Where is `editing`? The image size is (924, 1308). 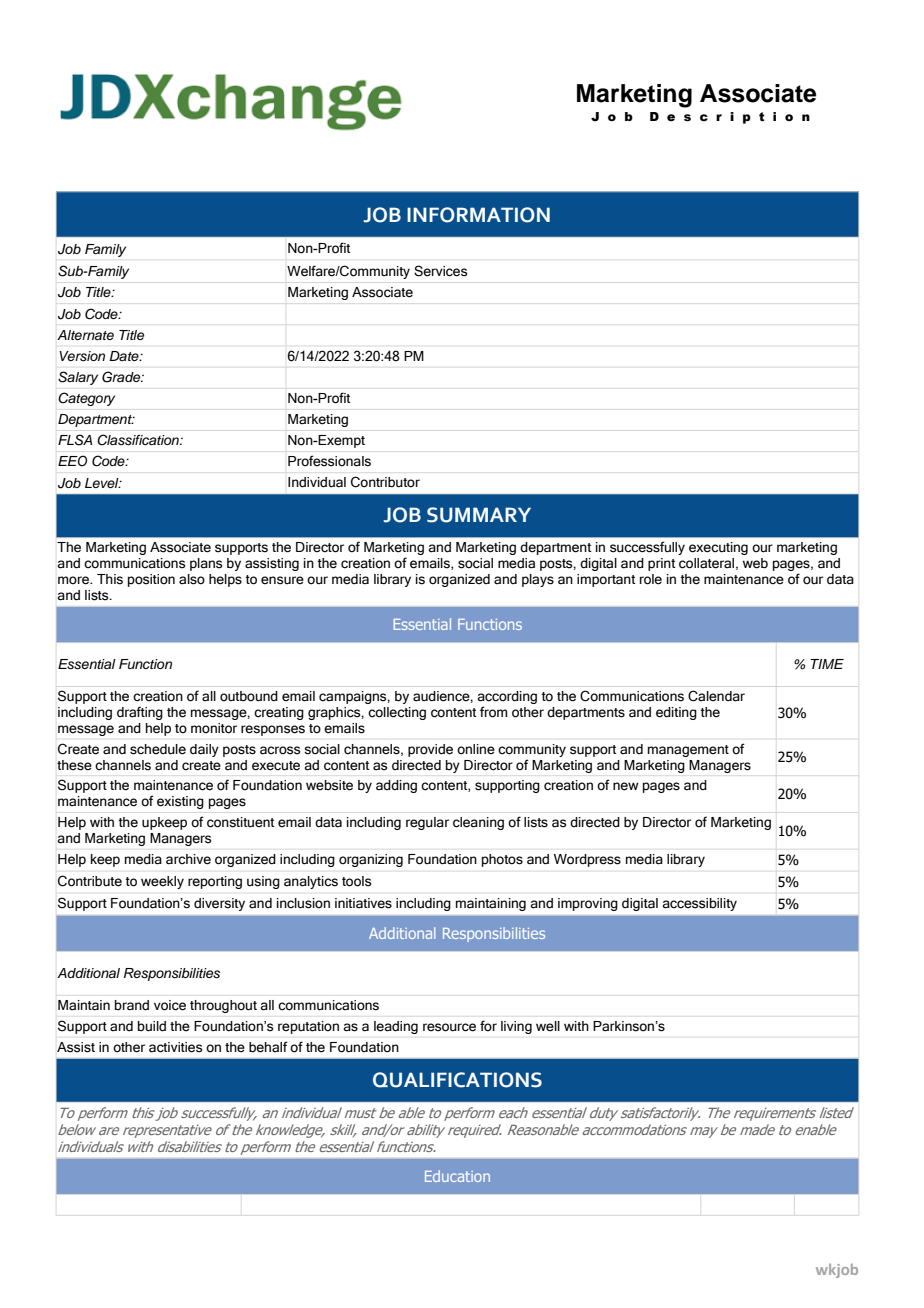
editing is located at coordinates (676, 713).
